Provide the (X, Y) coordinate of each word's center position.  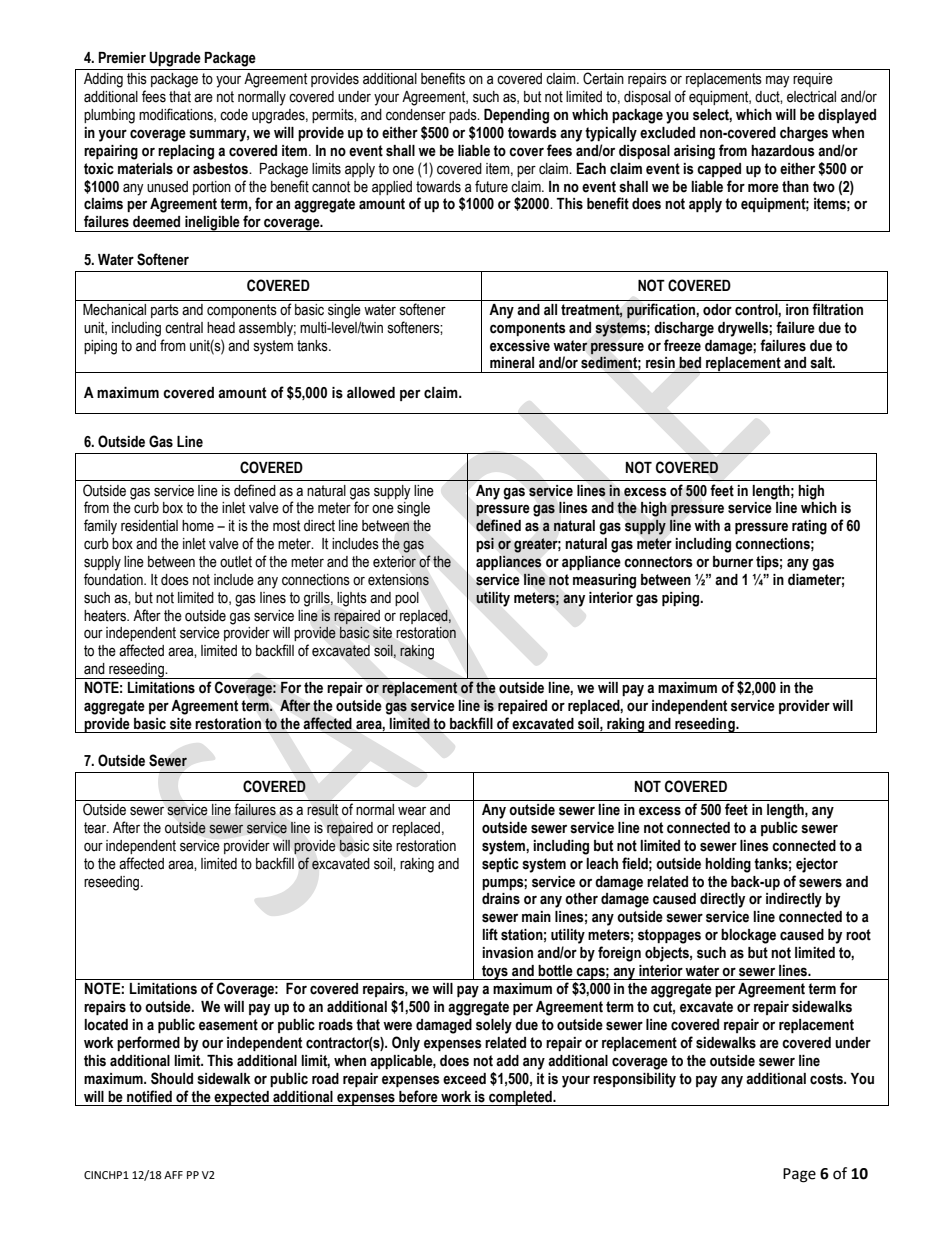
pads (464, 116)
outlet (236, 562)
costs (827, 1079)
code (234, 115)
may (778, 81)
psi (485, 544)
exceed (464, 1079)
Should (172, 1078)
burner (733, 562)
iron (797, 310)
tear (96, 828)
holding (728, 865)
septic (500, 865)
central (184, 328)
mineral (512, 363)
